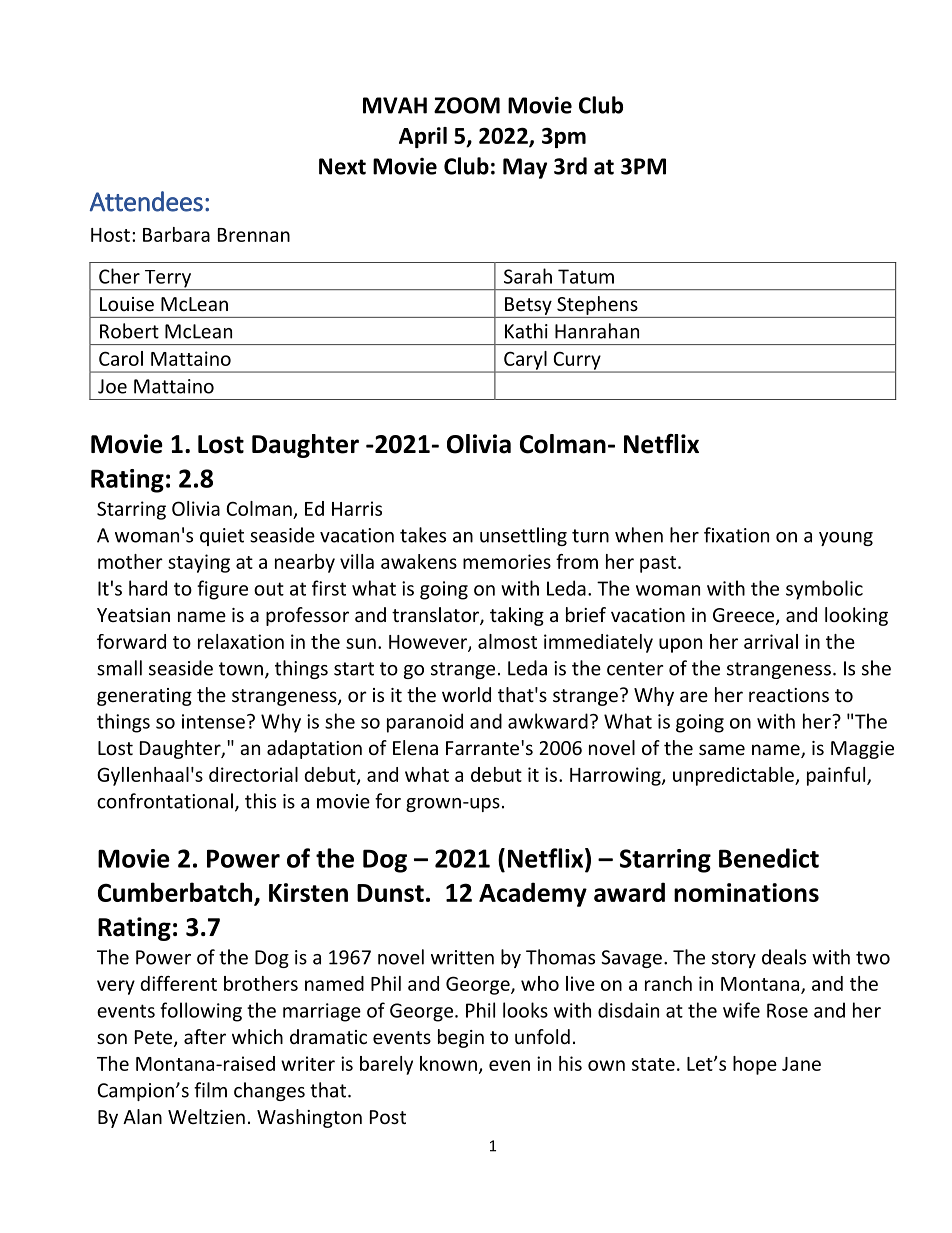  I want to click on figure, so click(222, 590).
